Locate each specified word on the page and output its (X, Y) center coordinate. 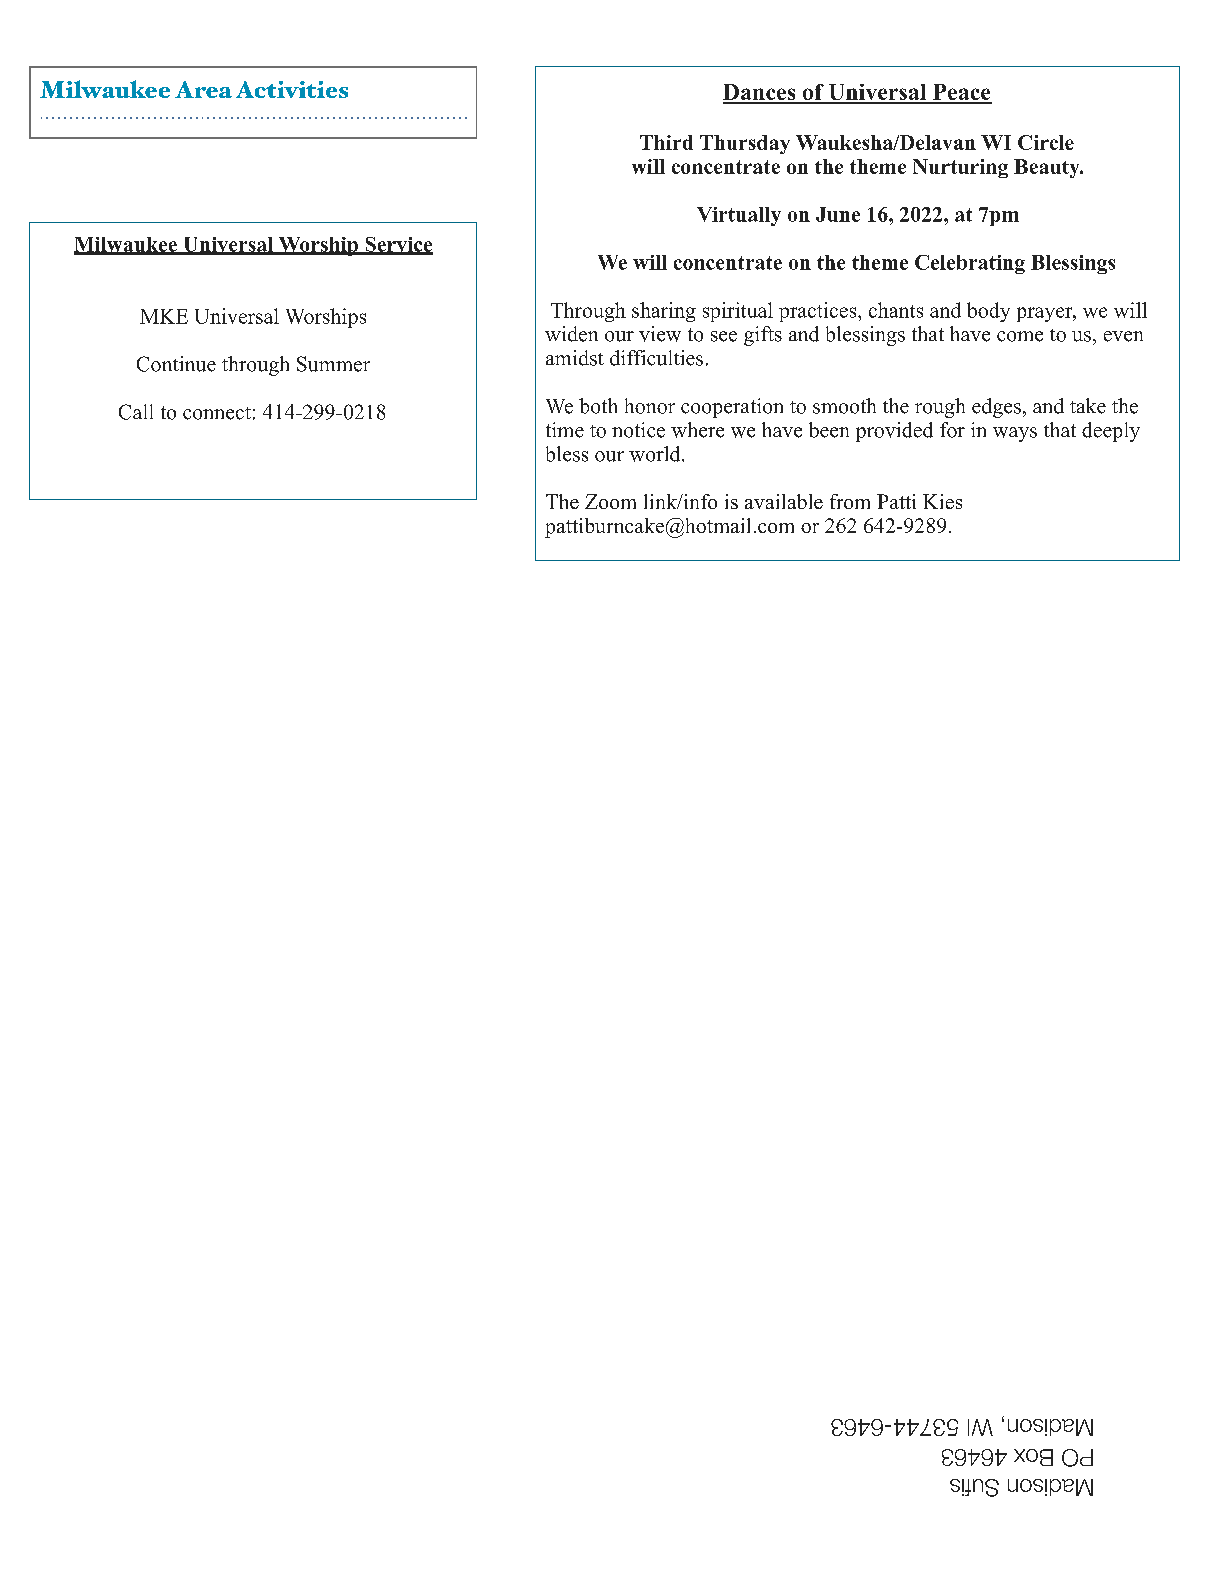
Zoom (610, 501)
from (850, 501)
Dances (760, 93)
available (784, 501)
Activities (292, 89)
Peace (961, 93)
